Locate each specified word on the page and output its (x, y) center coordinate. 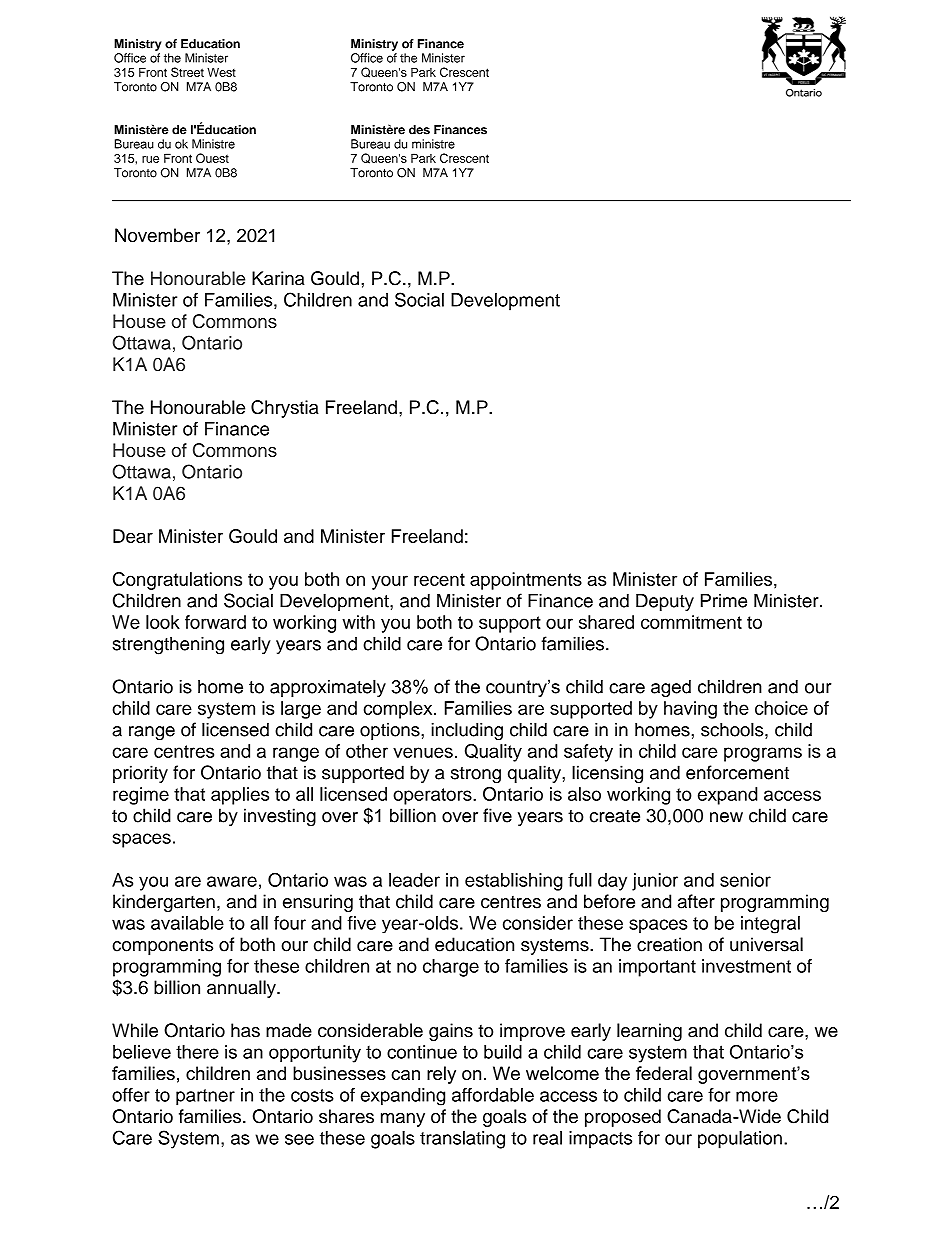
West (221, 72)
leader (414, 880)
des (419, 130)
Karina (278, 278)
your (390, 582)
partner (205, 1097)
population (740, 1140)
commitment (691, 622)
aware (232, 881)
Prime (724, 601)
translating (462, 1140)
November (157, 235)
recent (439, 579)
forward (215, 622)
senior (745, 880)
